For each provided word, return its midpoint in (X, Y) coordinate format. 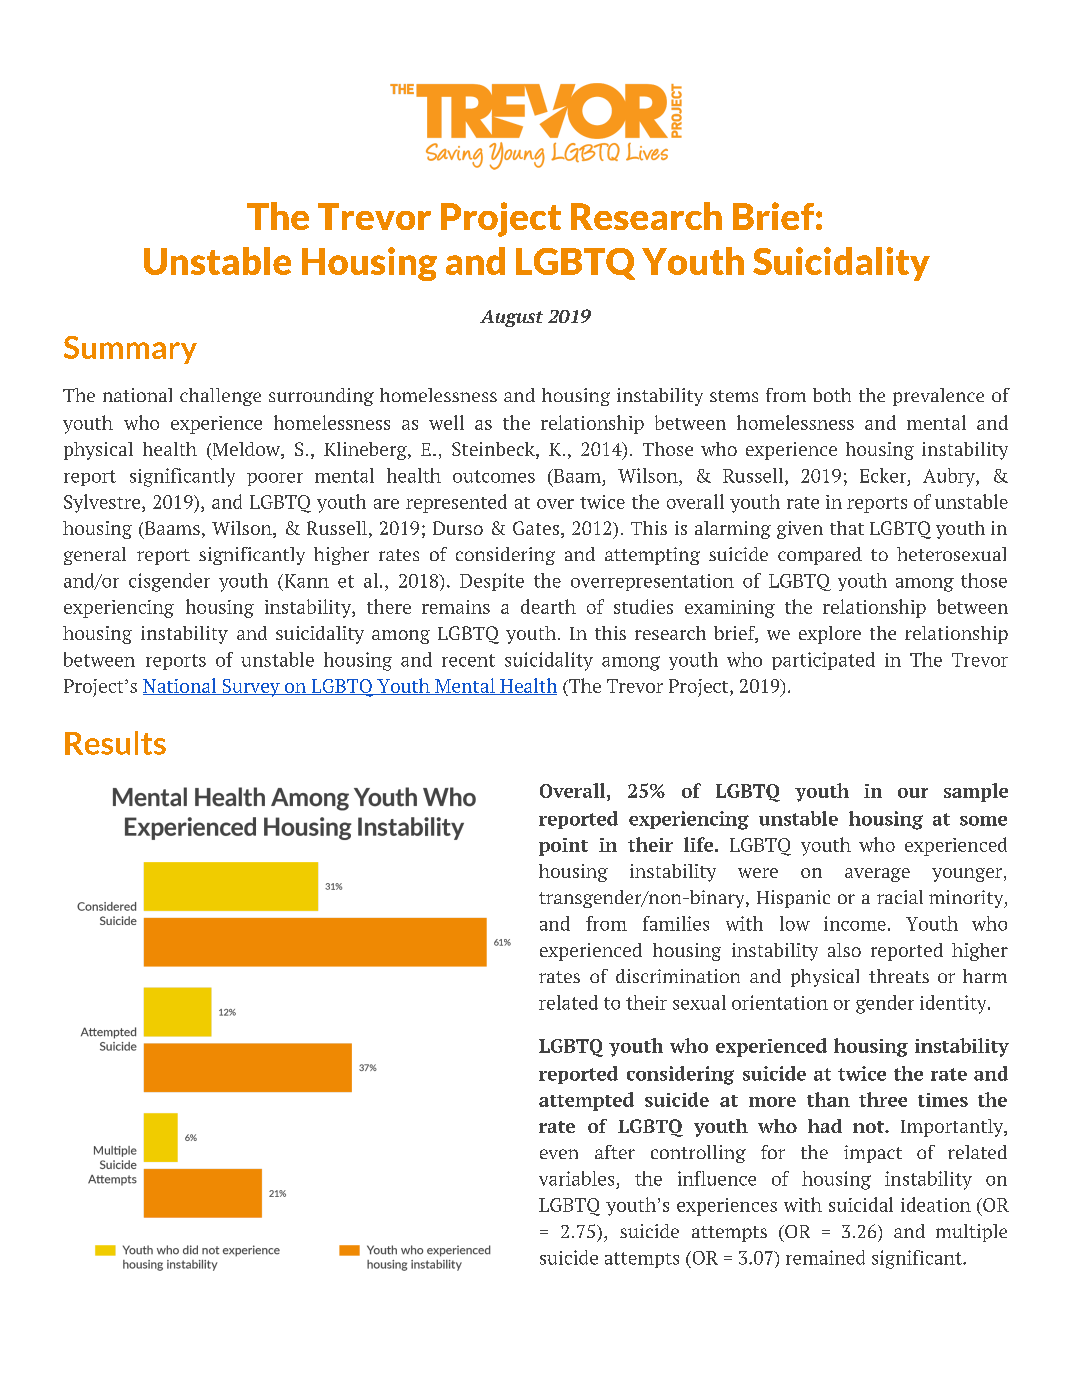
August (511, 318)
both (832, 395)
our (913, 793)
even (559, 1154)
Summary (130, 350)
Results (115, 743)
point (563, 847)
